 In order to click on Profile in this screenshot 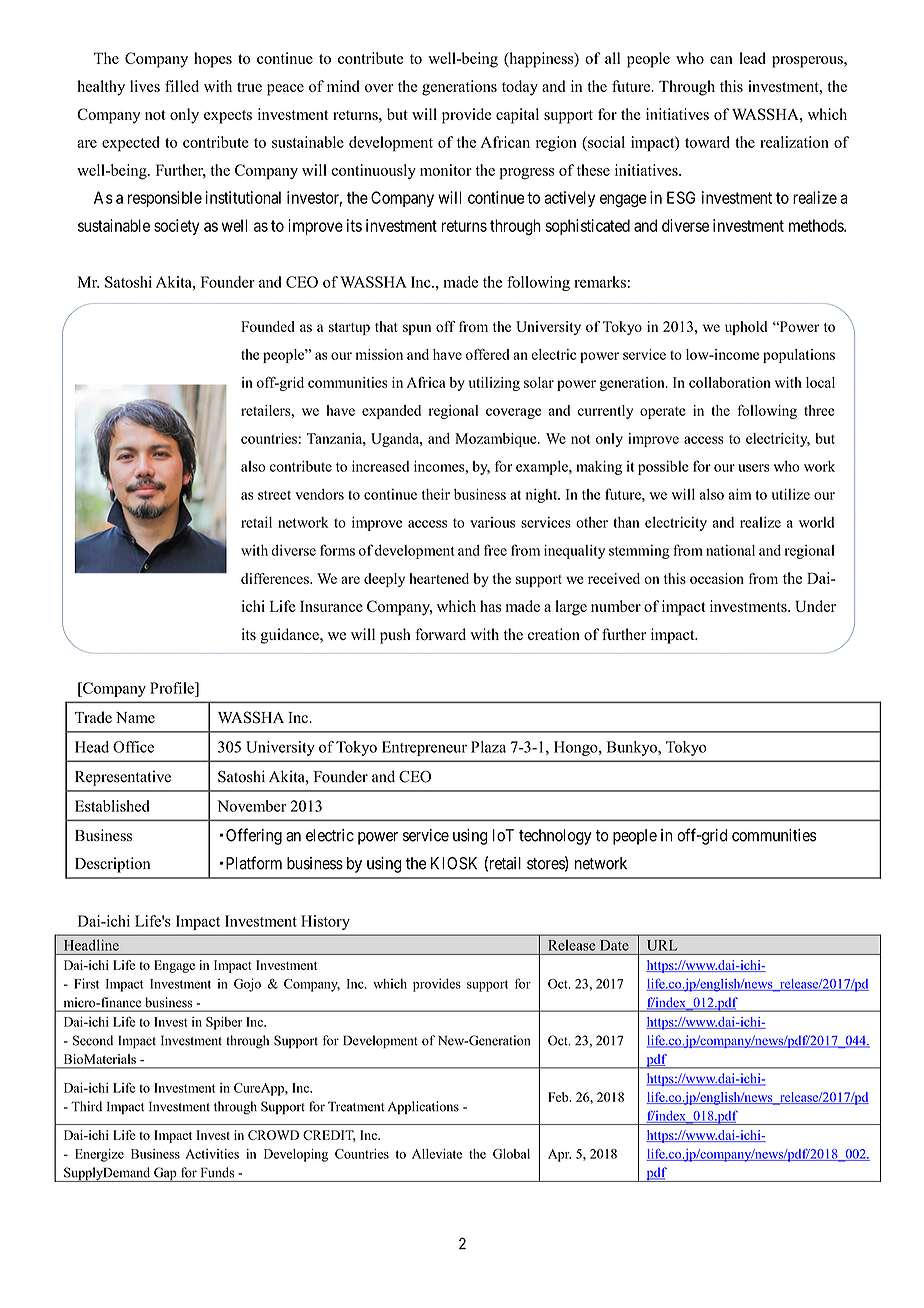, I will do `click(173, 688)`.
